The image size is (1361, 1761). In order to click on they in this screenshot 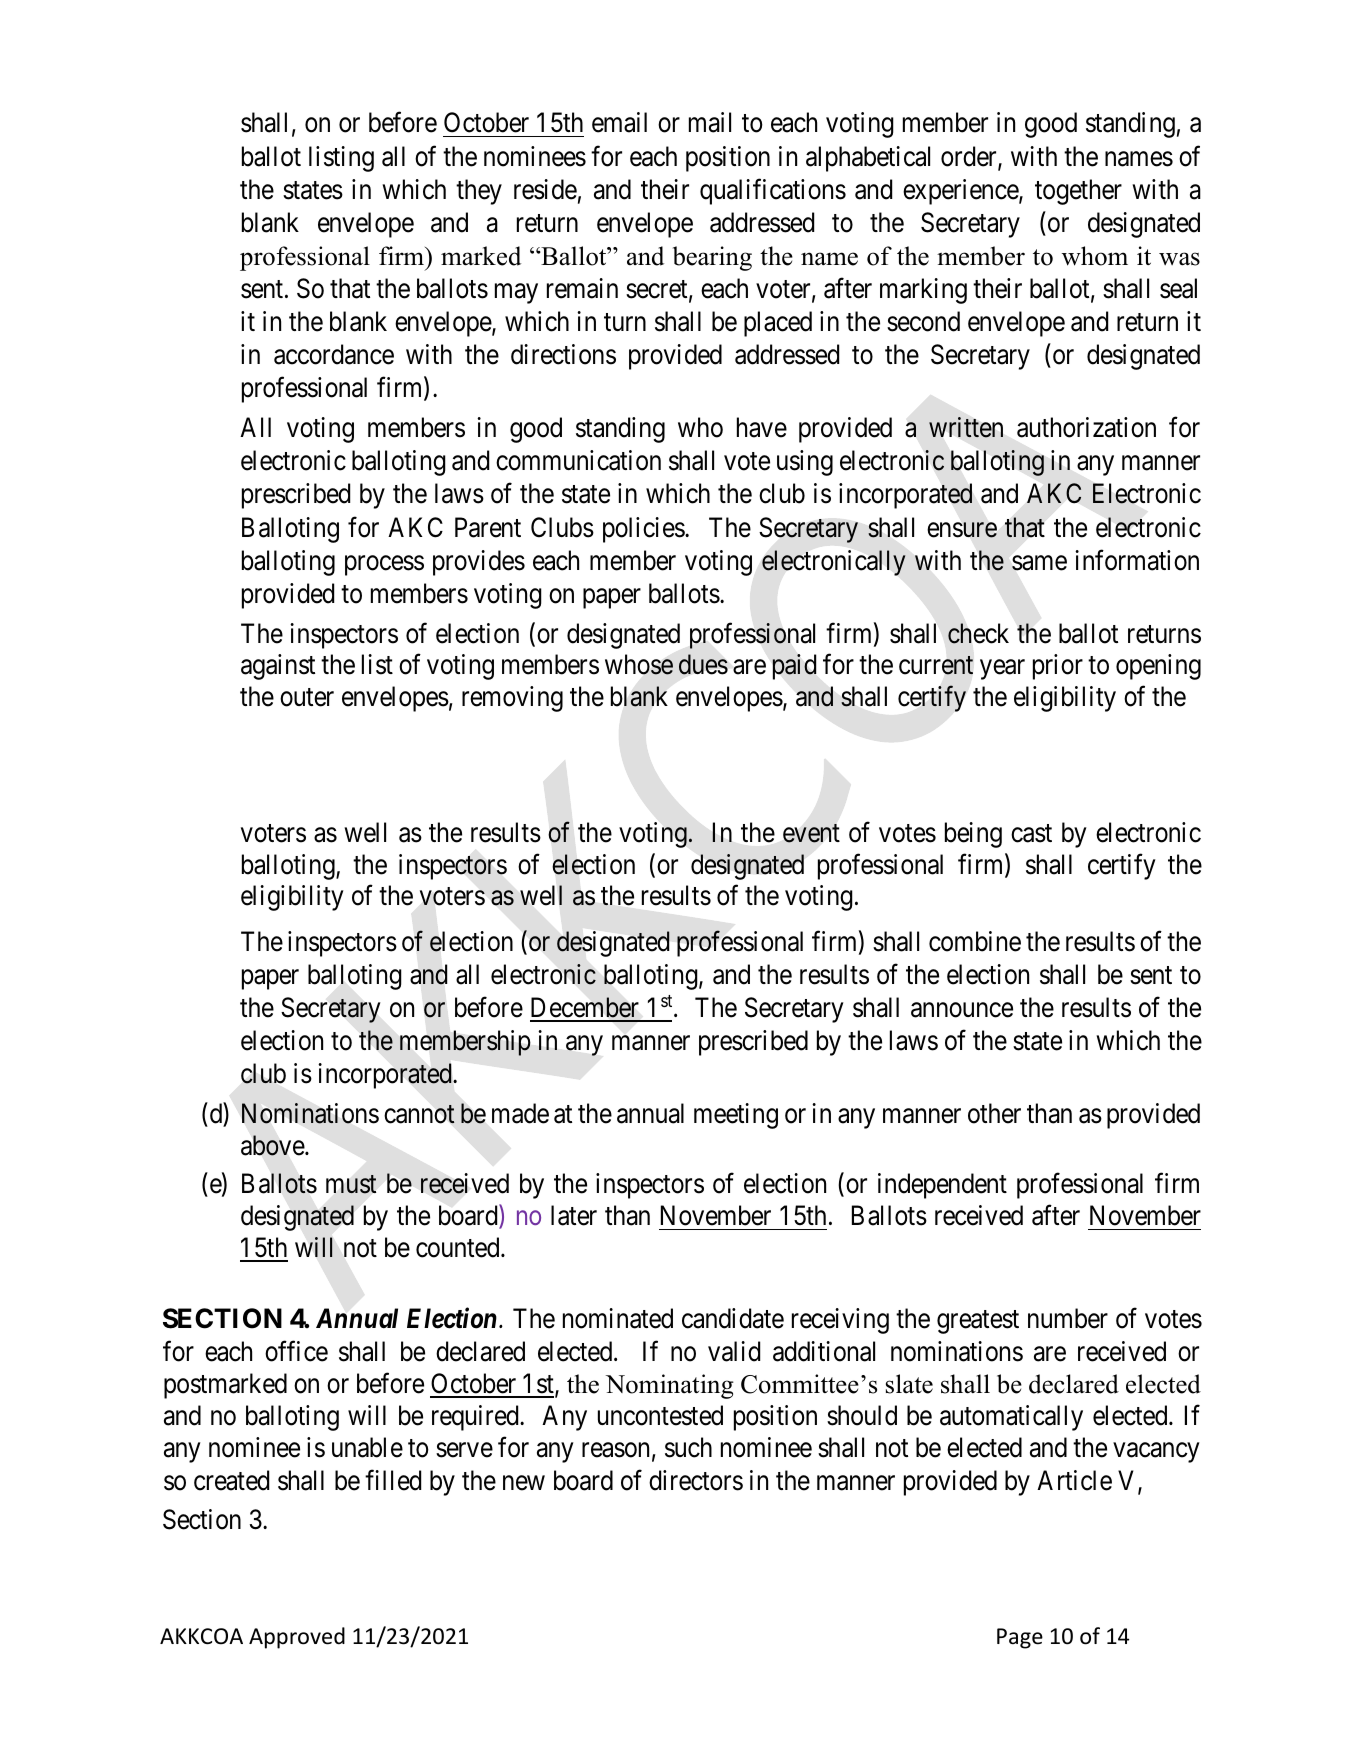, I will do `click(479, 192)`.
